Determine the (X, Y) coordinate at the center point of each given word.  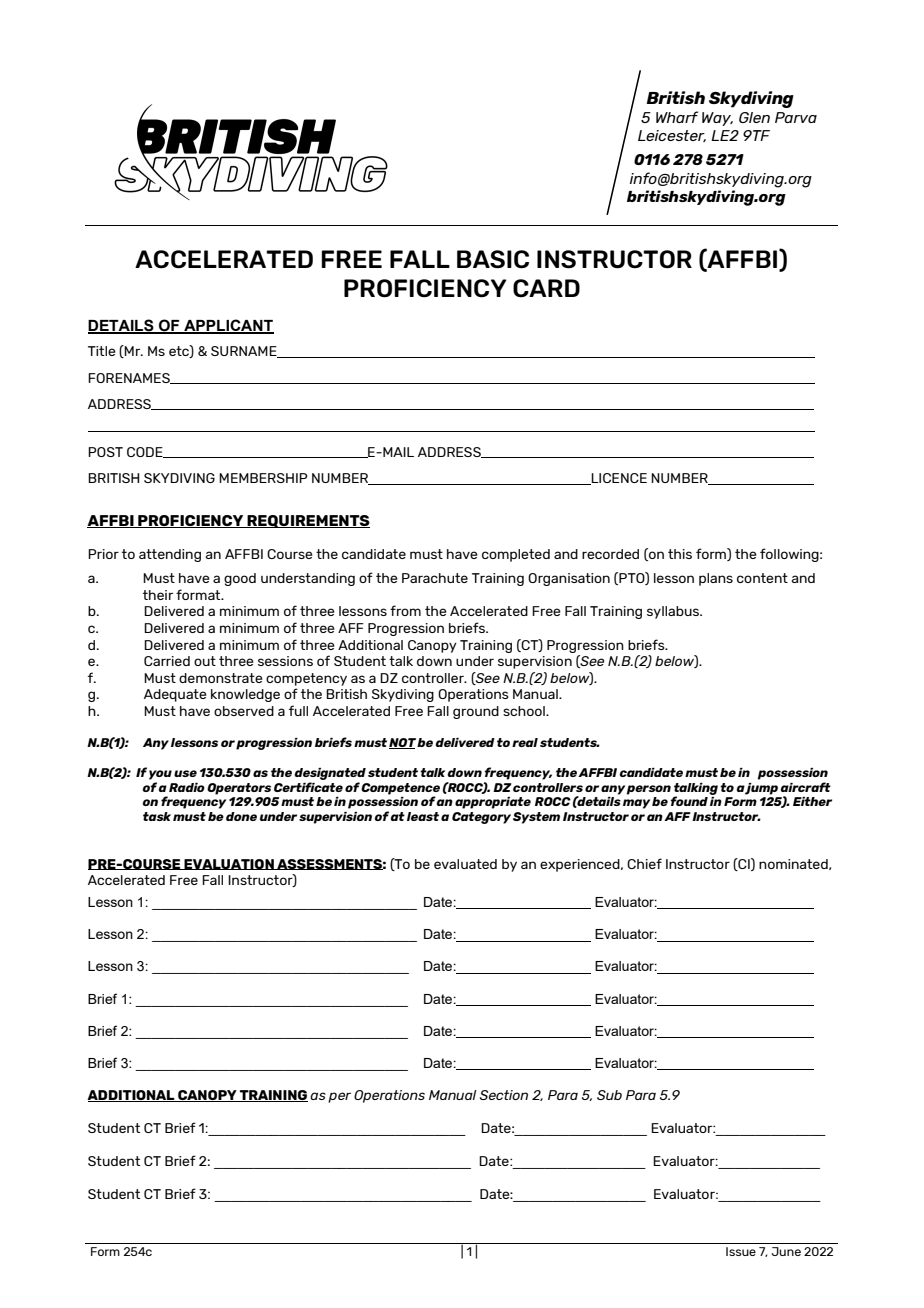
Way (717, 119)
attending (170, 555)
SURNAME (245, 352)
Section (504, 1095)
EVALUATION (229, 864)
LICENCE (618, 479)
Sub (609, 1095)
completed (516, 555)
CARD (546, 288)
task (157, 816)
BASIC (493, 259)
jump (761, 789)
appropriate (493, 803)
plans (716, 579)
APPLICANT (228, 326)
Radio (187, 787)
